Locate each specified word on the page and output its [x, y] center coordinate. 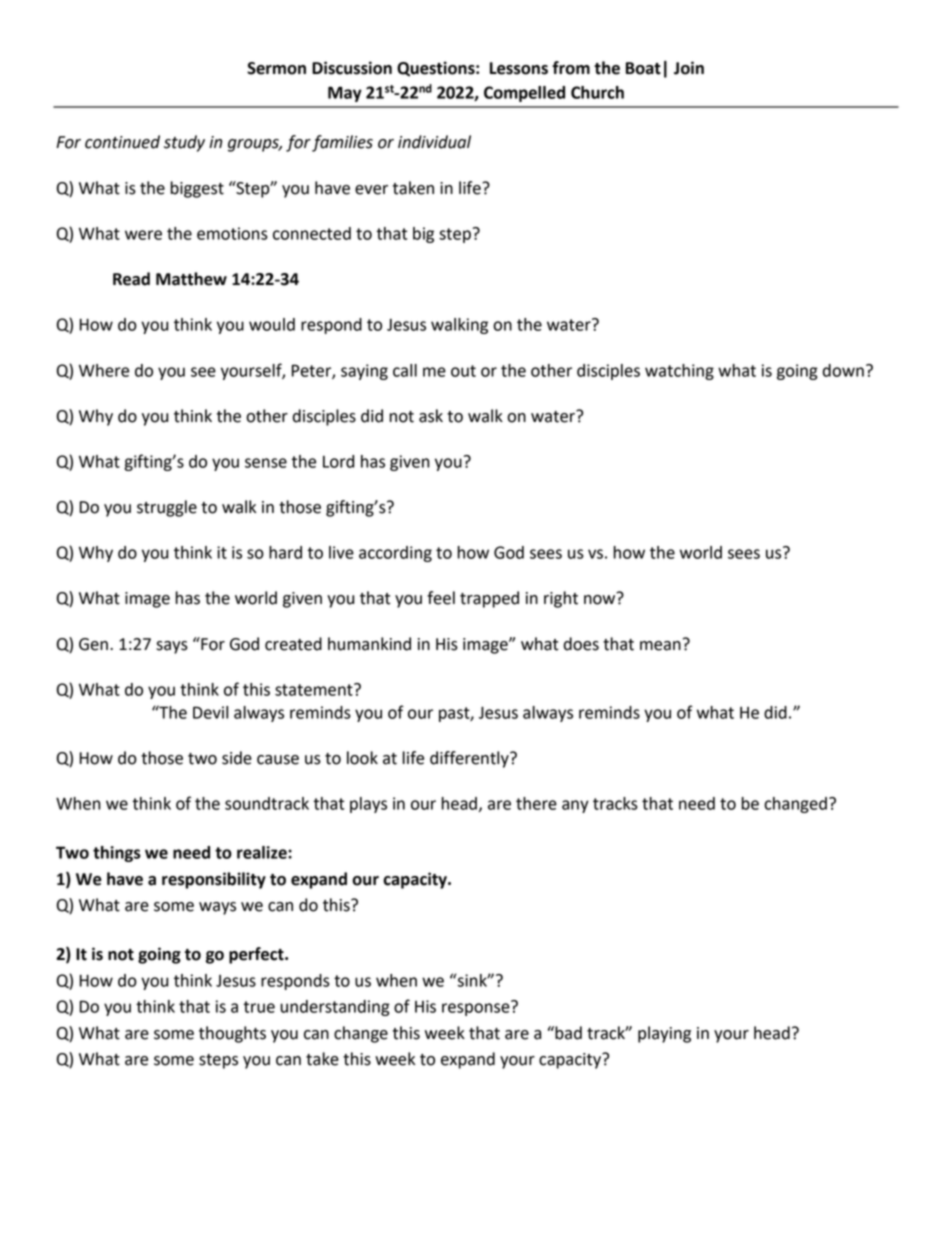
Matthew [191, 279]
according [395, 554]
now [601, 599]
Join [689, 68]
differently [470, 759]
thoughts [232, 1034]
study [184, 143]
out [463, 371]
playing [664, 1034]
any [575, 806]
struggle [167, 508]
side [237, 758]
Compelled [524, 94]
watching [679, 372]
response [477, 1008]
